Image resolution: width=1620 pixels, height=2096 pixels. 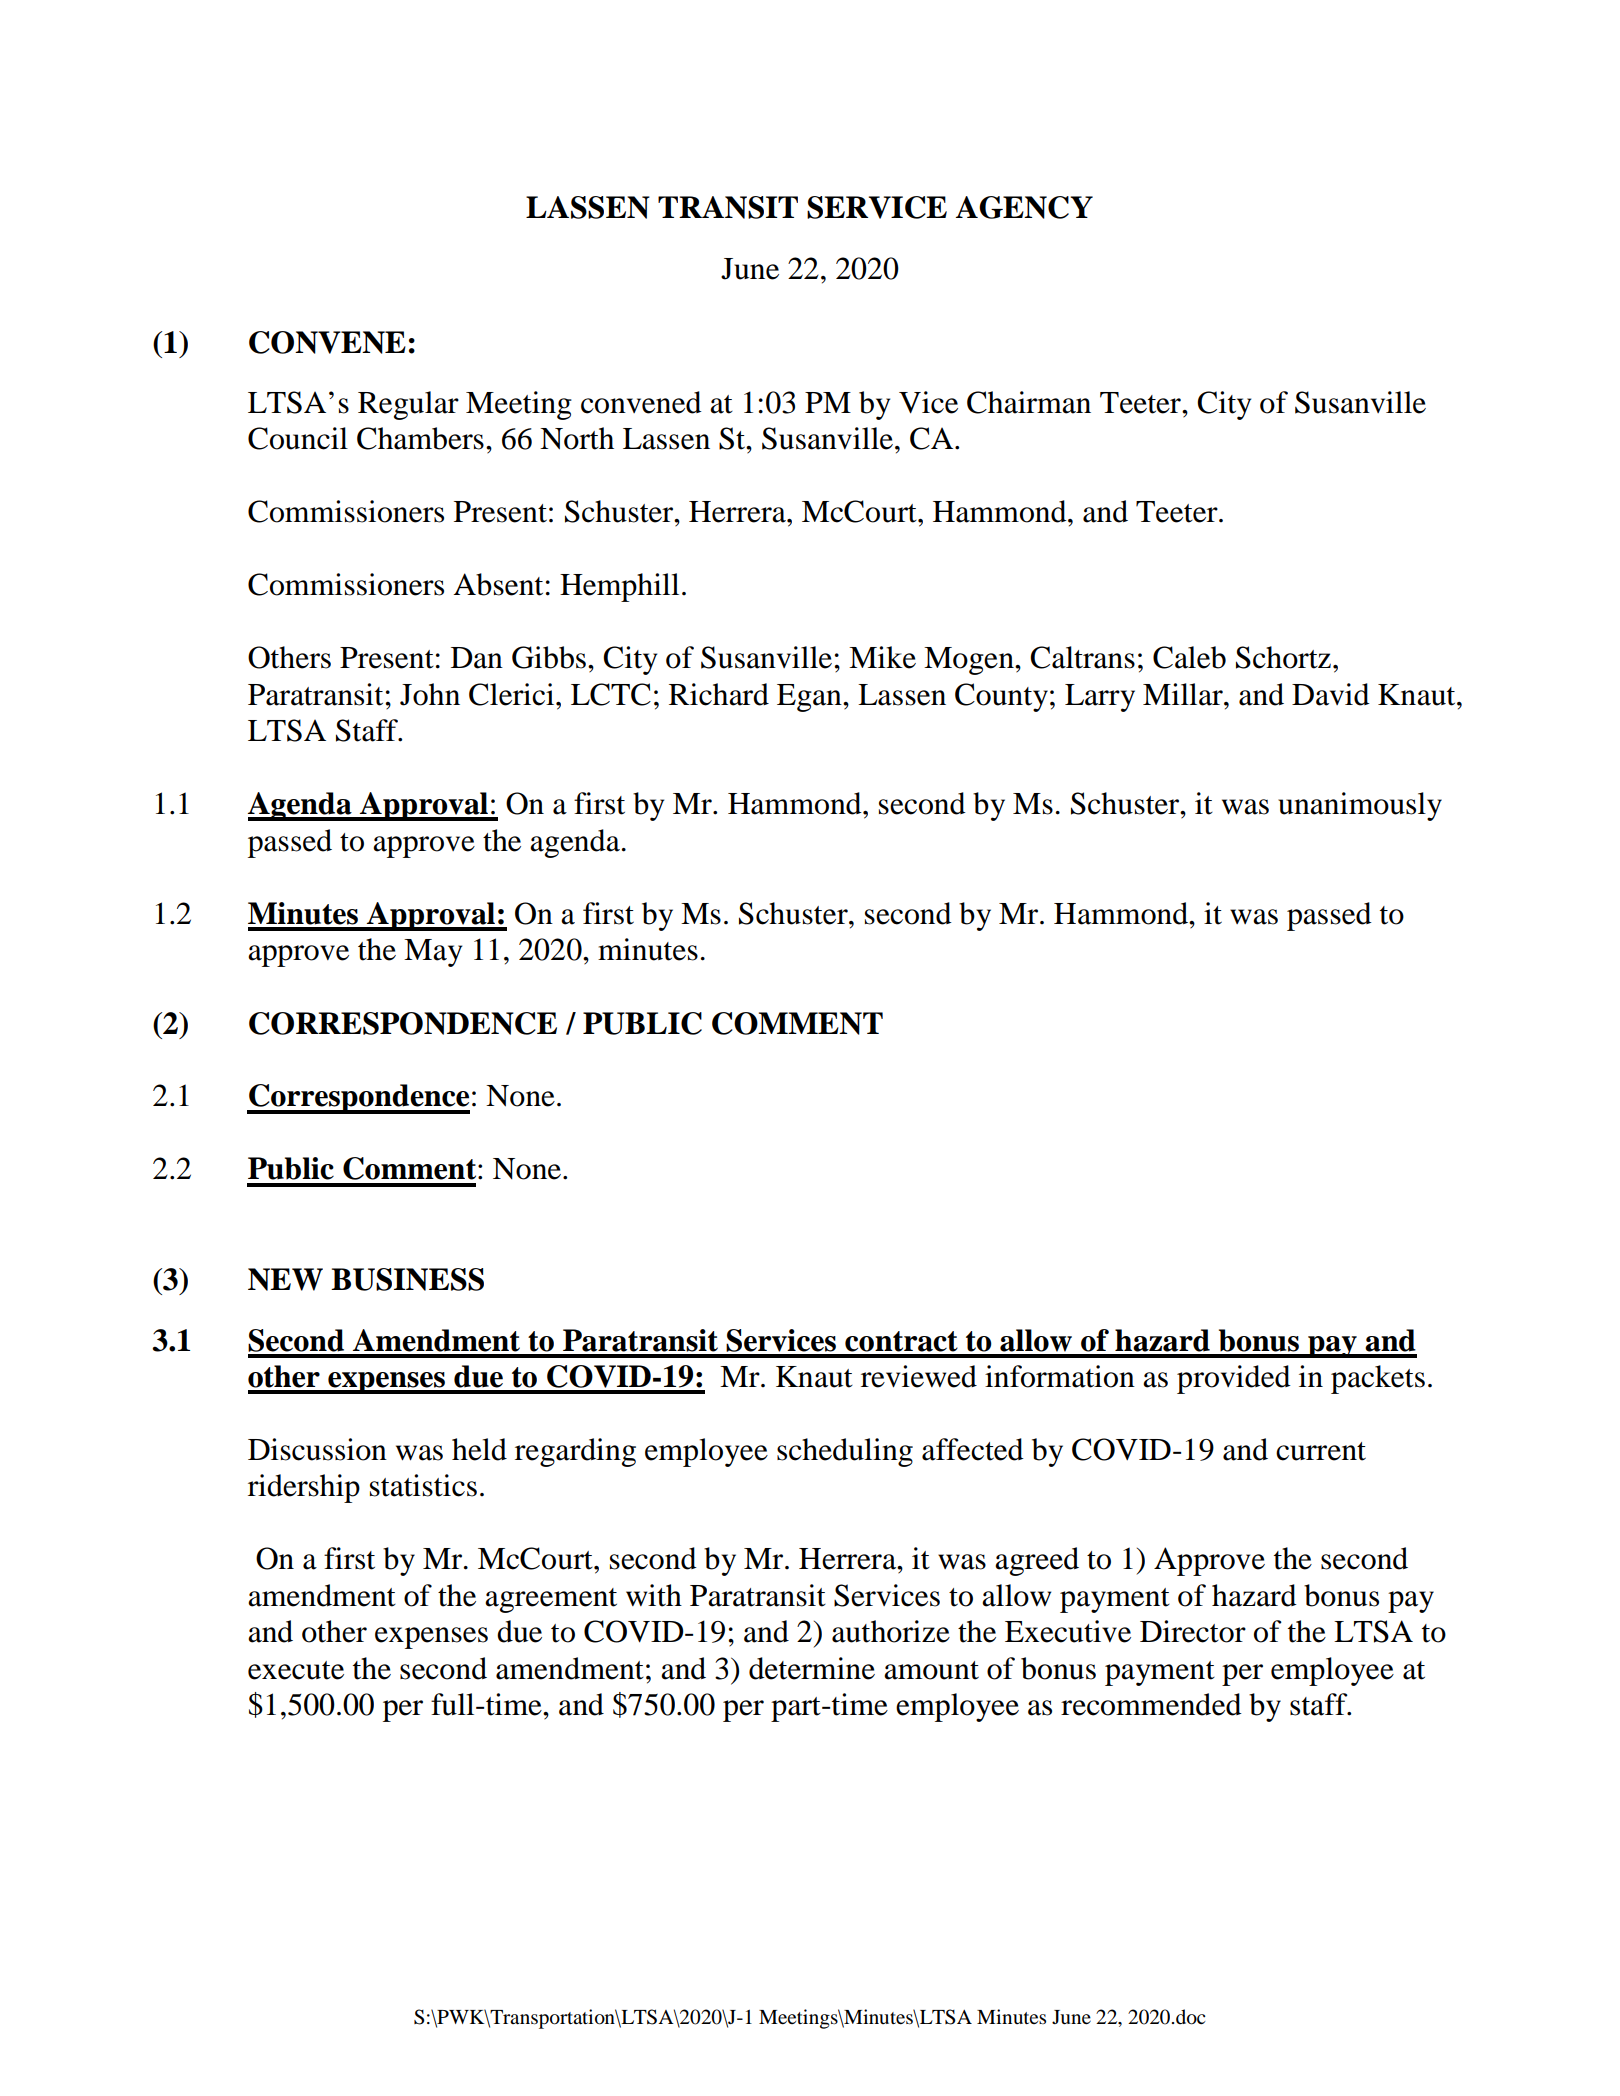 I want to click on John, so click(x=430, y=694).
